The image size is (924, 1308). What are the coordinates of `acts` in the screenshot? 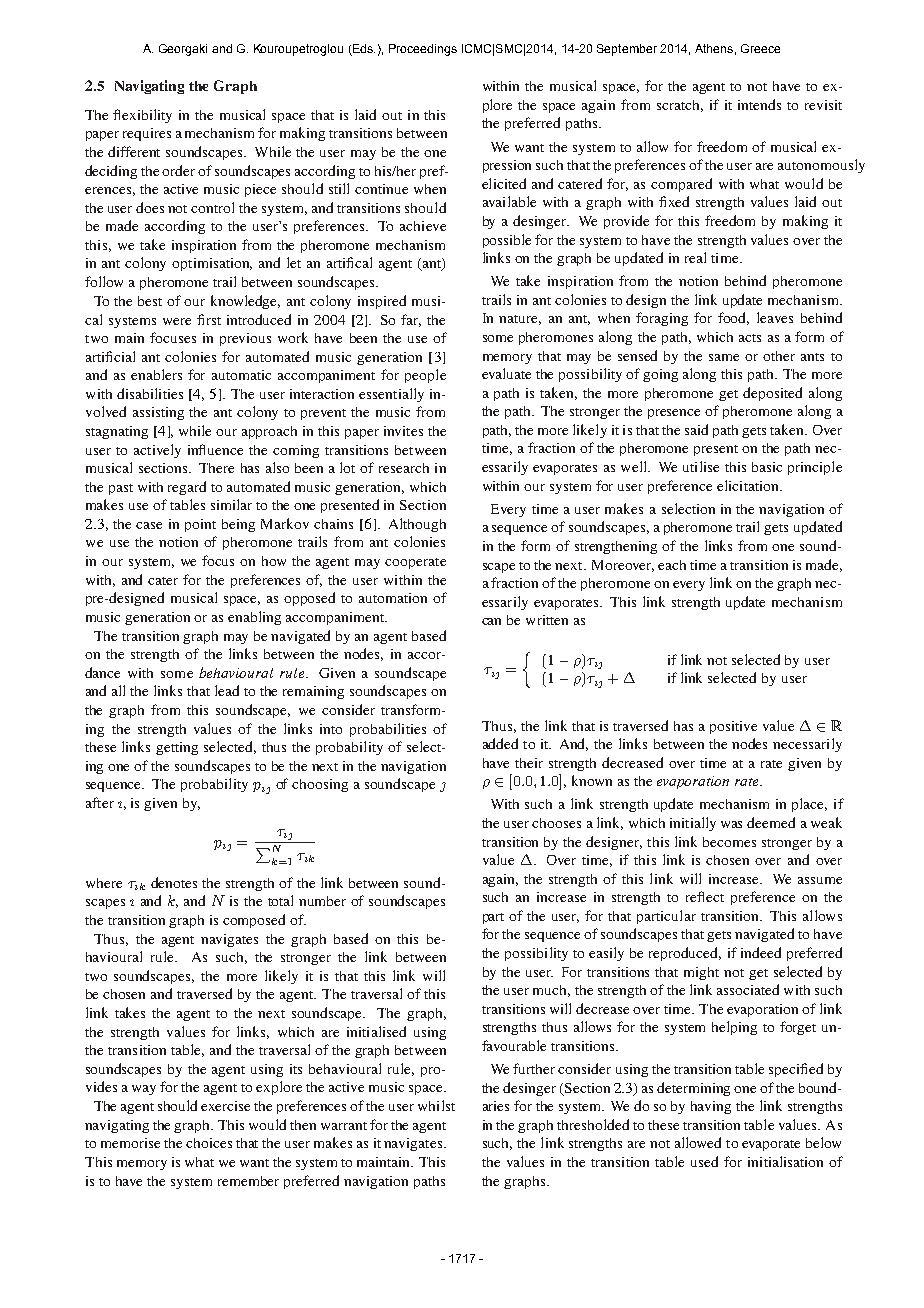 It's located at (750, 338).
